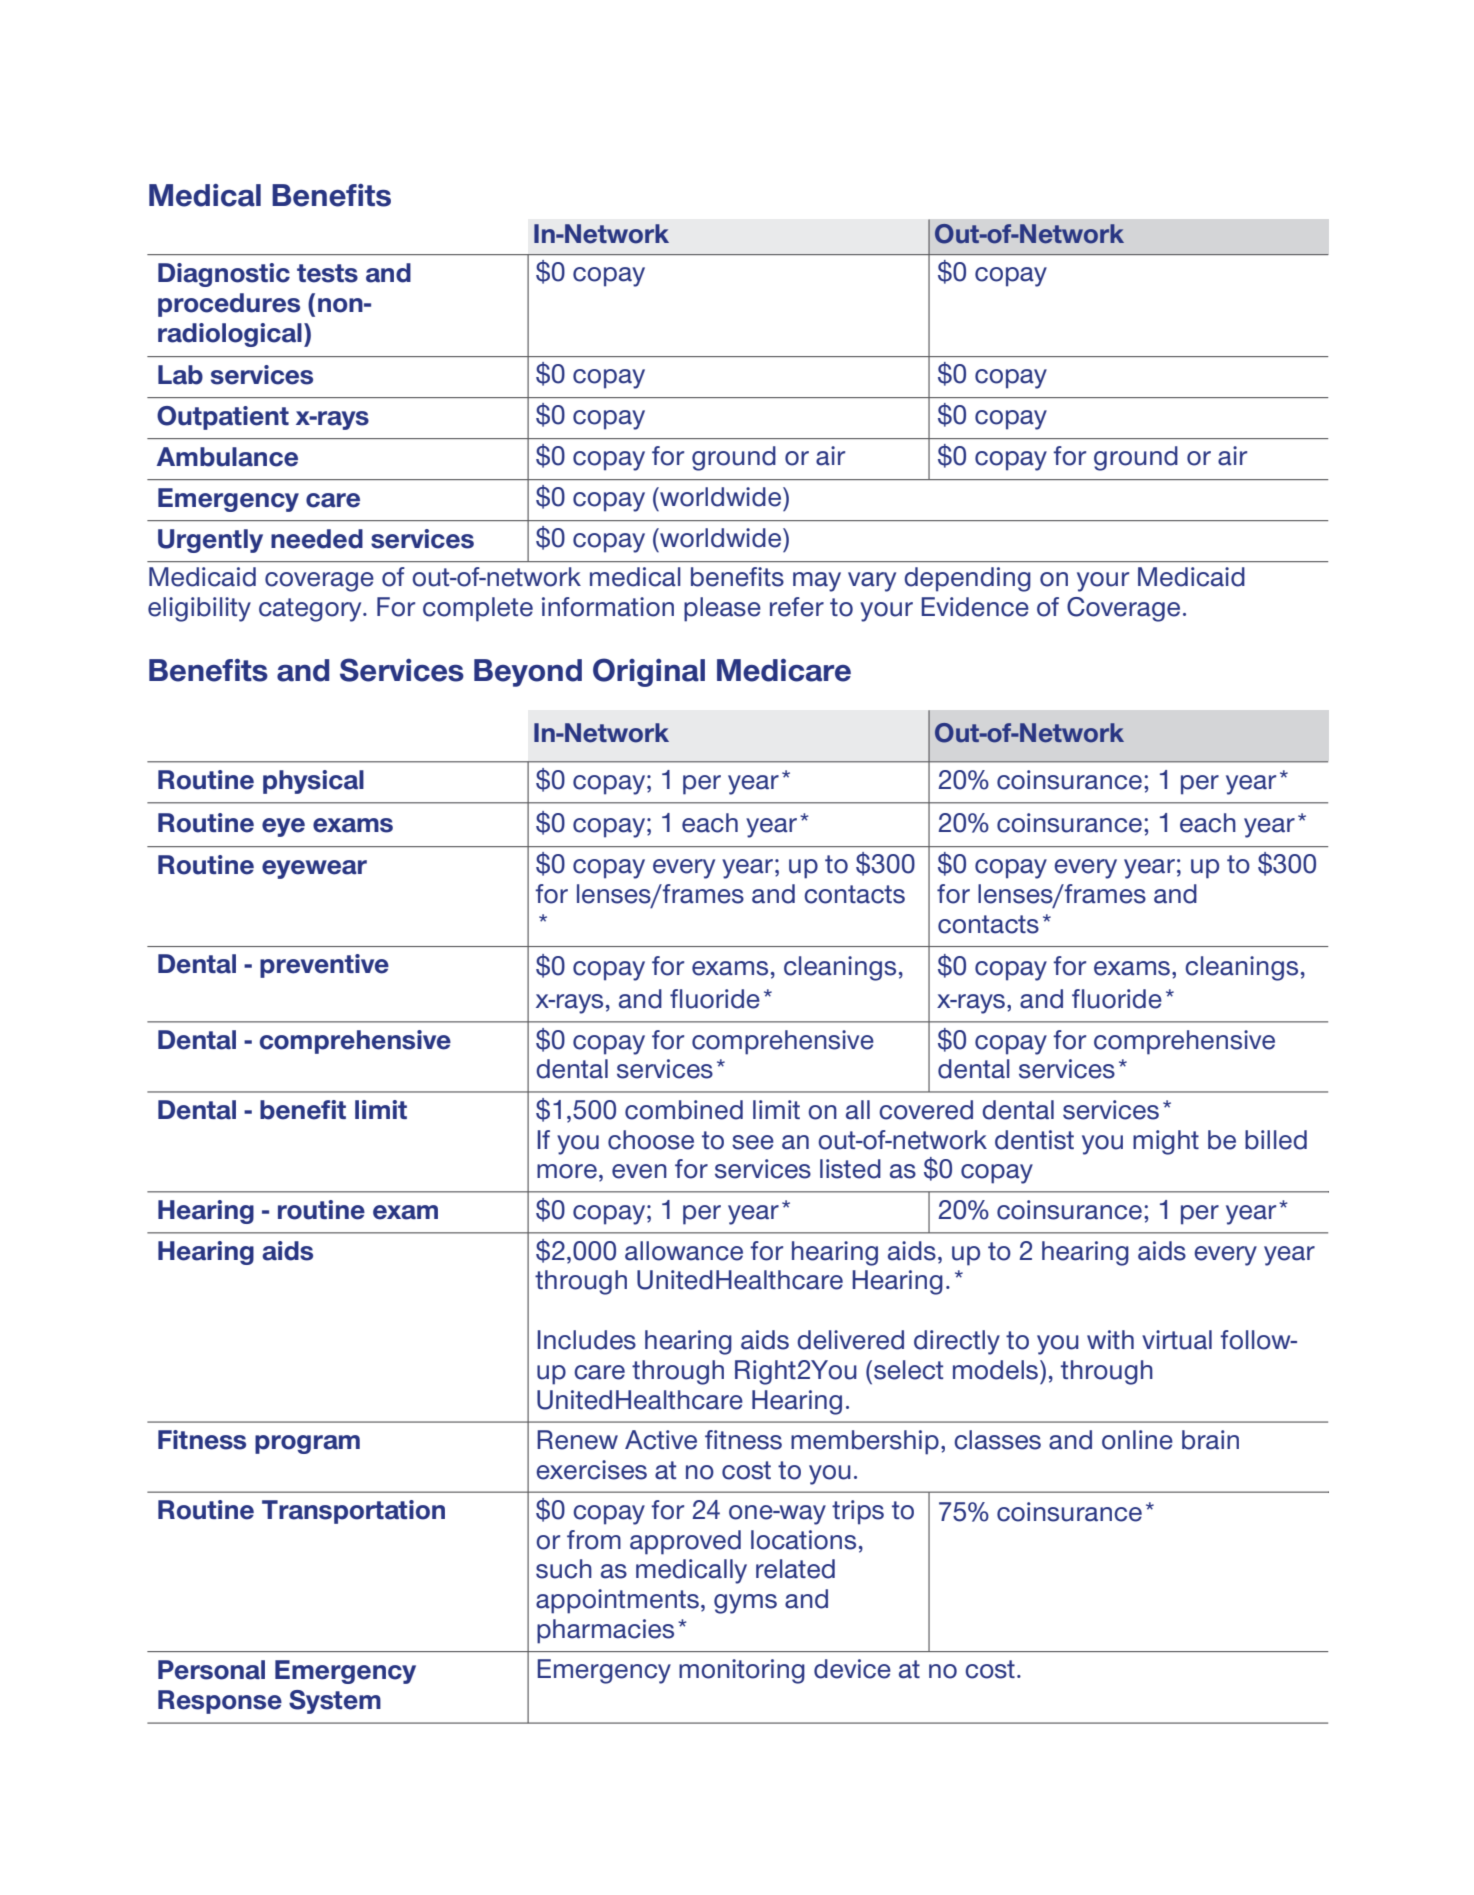 The height and width of the image is (1895, 1474). I want to click on System, so click(335, 1702).
